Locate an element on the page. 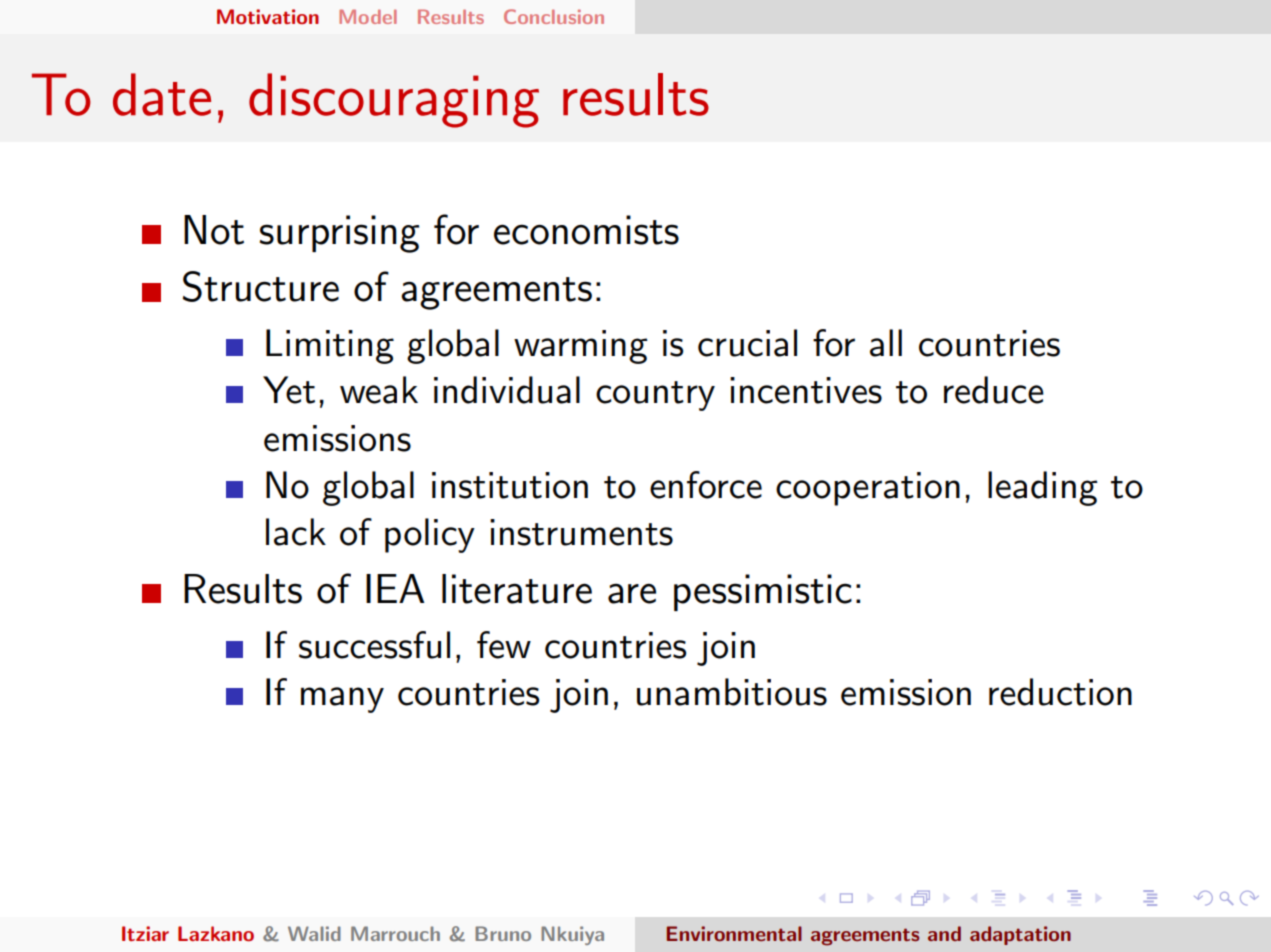  reduction is located at coordinates (1060, 692).
